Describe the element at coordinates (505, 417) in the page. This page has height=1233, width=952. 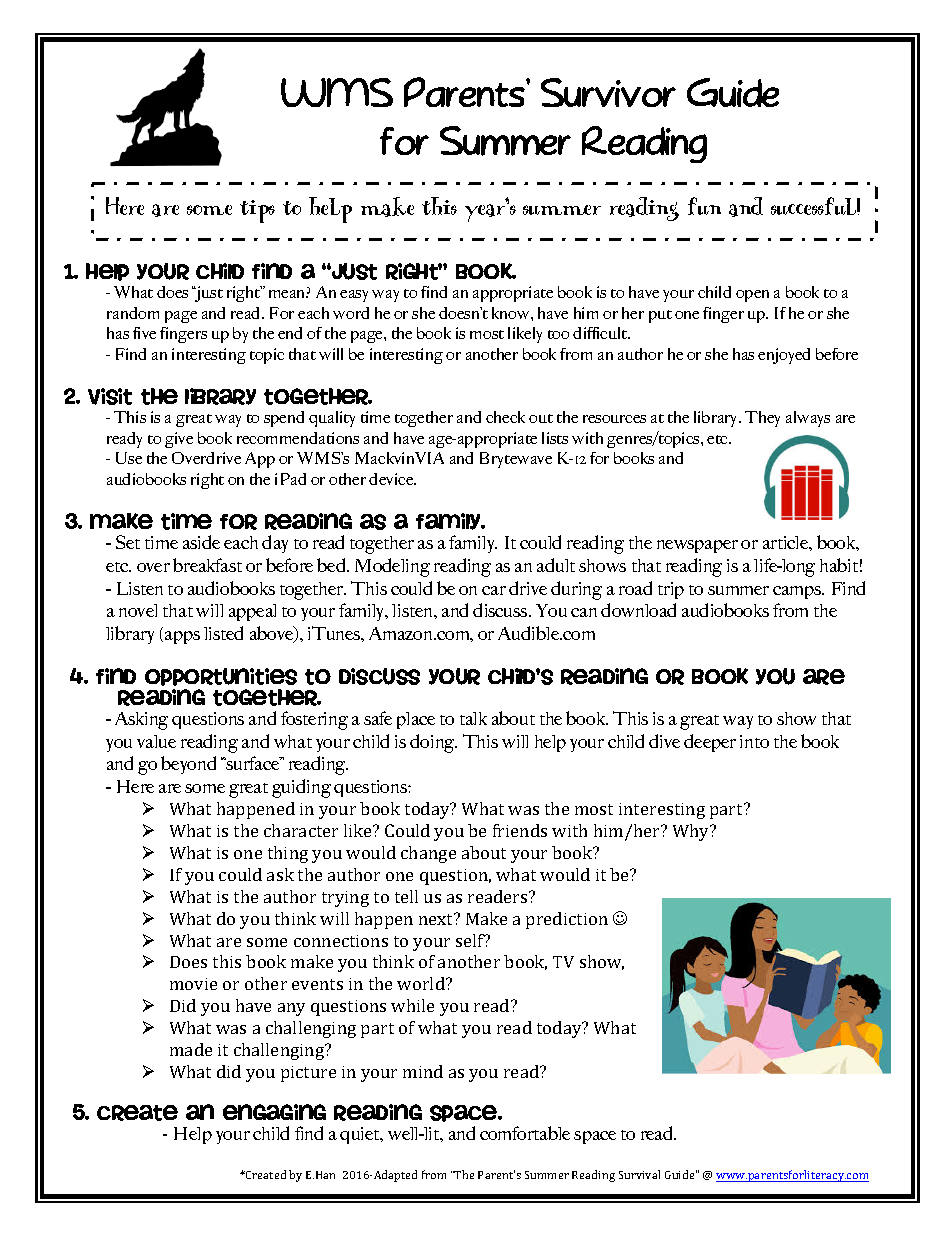
I see `check` at that location.
